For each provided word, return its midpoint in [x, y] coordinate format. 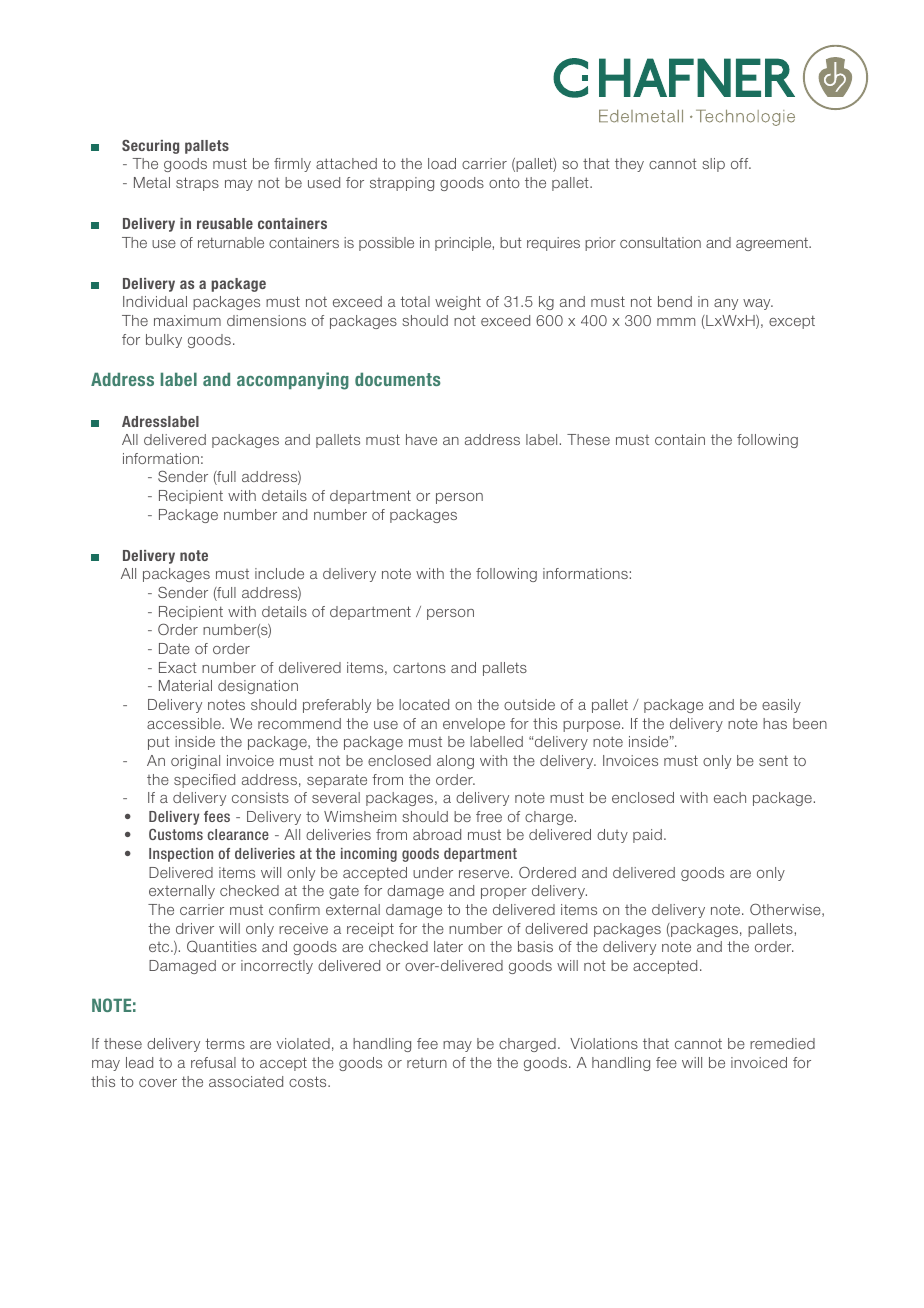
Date [174, 648]
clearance [238, 834]
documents [397, 379]
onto [504, 182]
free [489, 816]
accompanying [293, 381]
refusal [213, 1062]
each [730, 797]
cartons [419, 668]
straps [197, 184]
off [741, 163]
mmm [676, 322]
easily [781, 706]
